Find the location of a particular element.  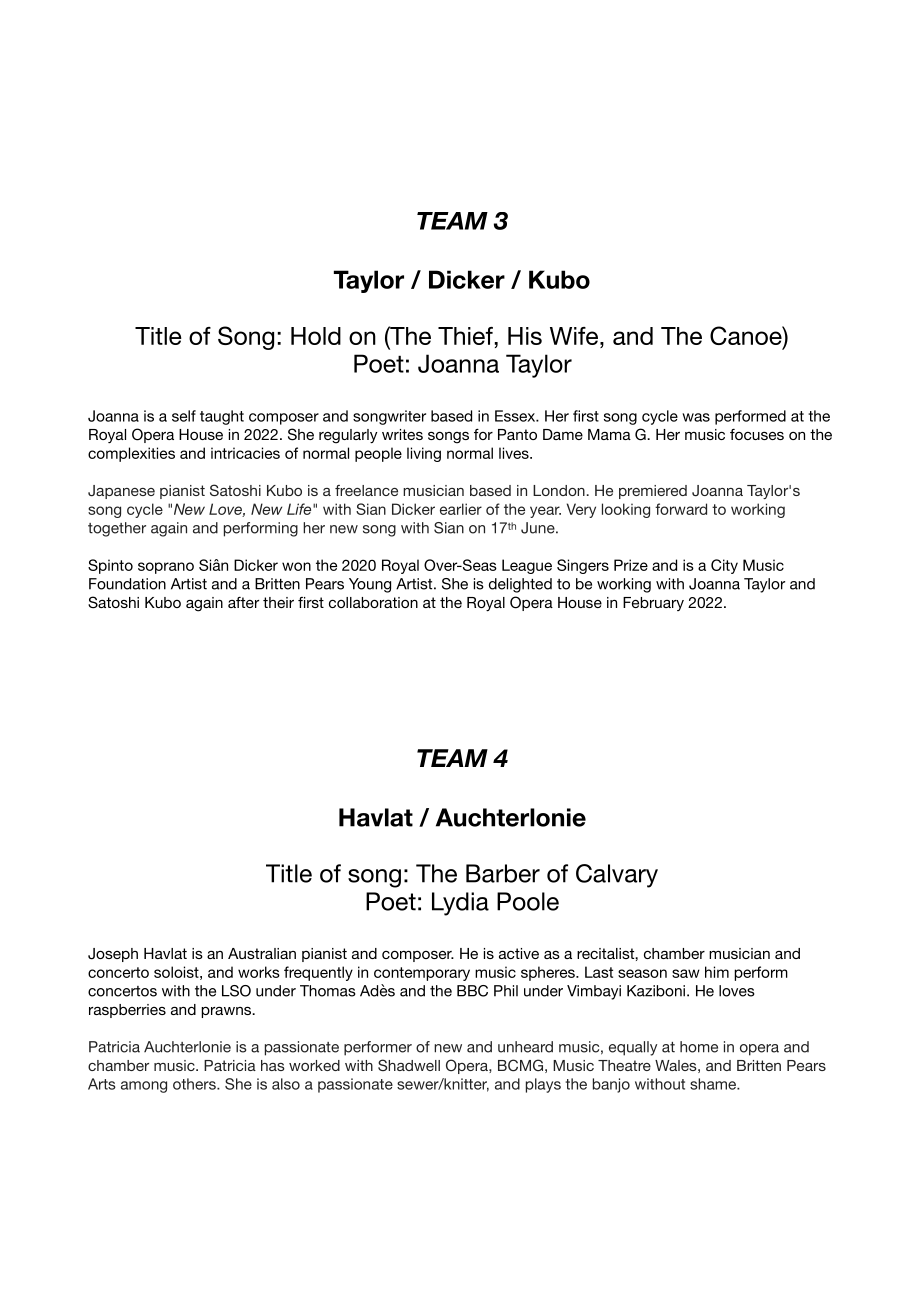

home is located at coordinates (699, 1047).
